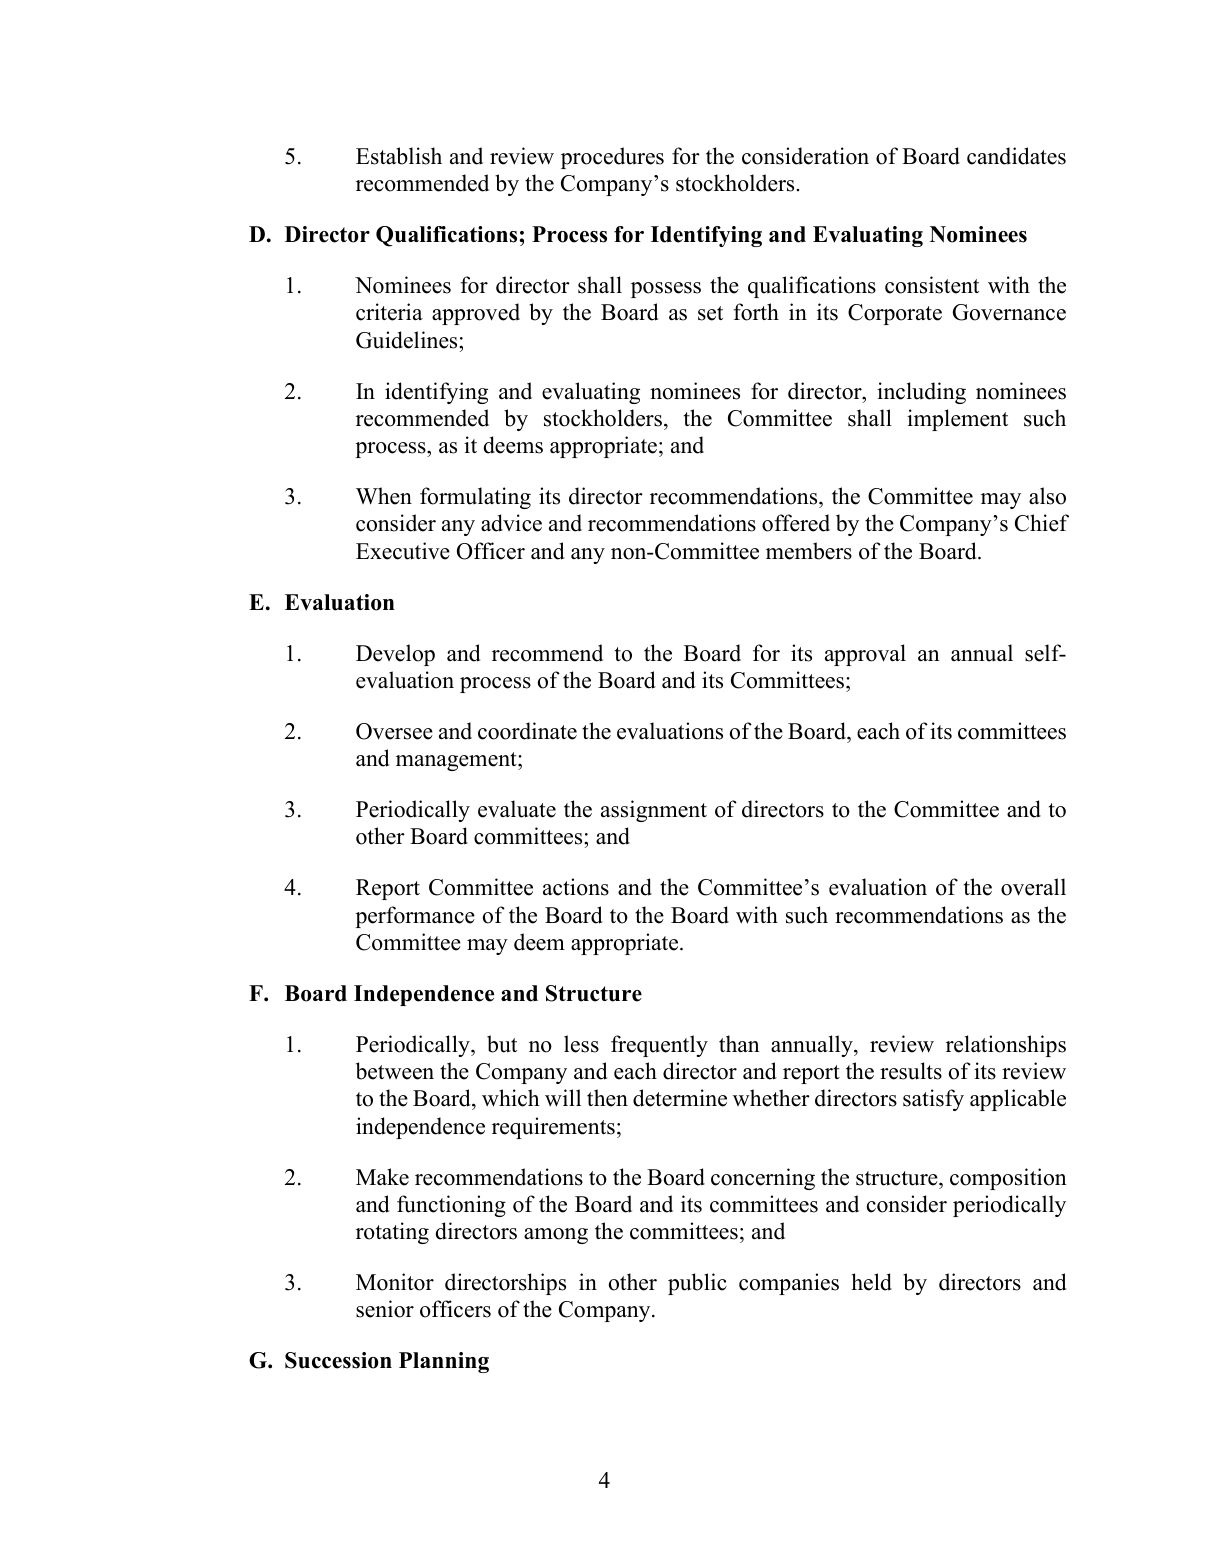  What do you see at coordinates (957, 420) in the screenshot?
I see `implement` at bounding box center [957, 420].
